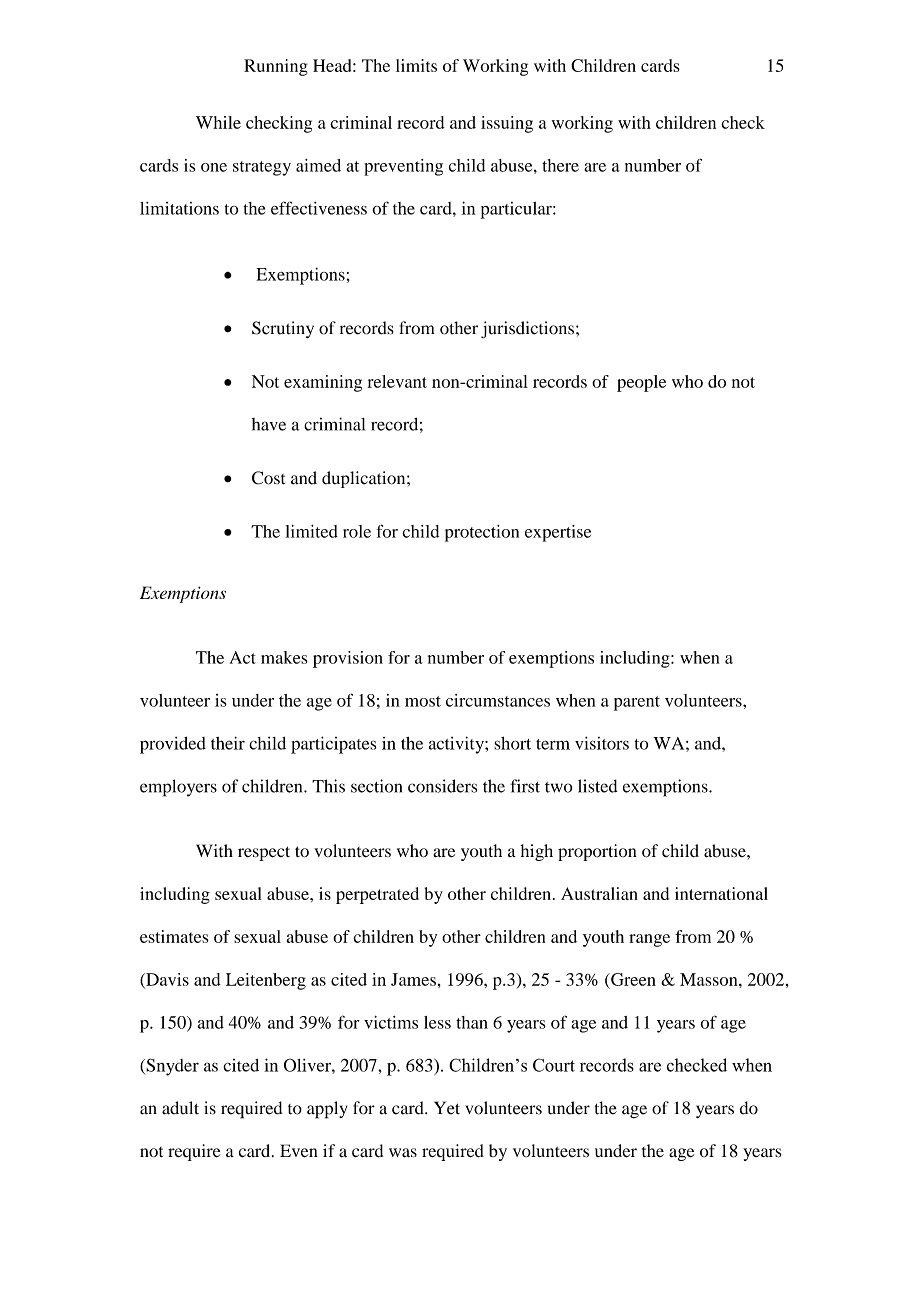 The image size is (924, 1308). Describe the element at coordinates (228, 743) in the screenshot. I see `their` at that location.
